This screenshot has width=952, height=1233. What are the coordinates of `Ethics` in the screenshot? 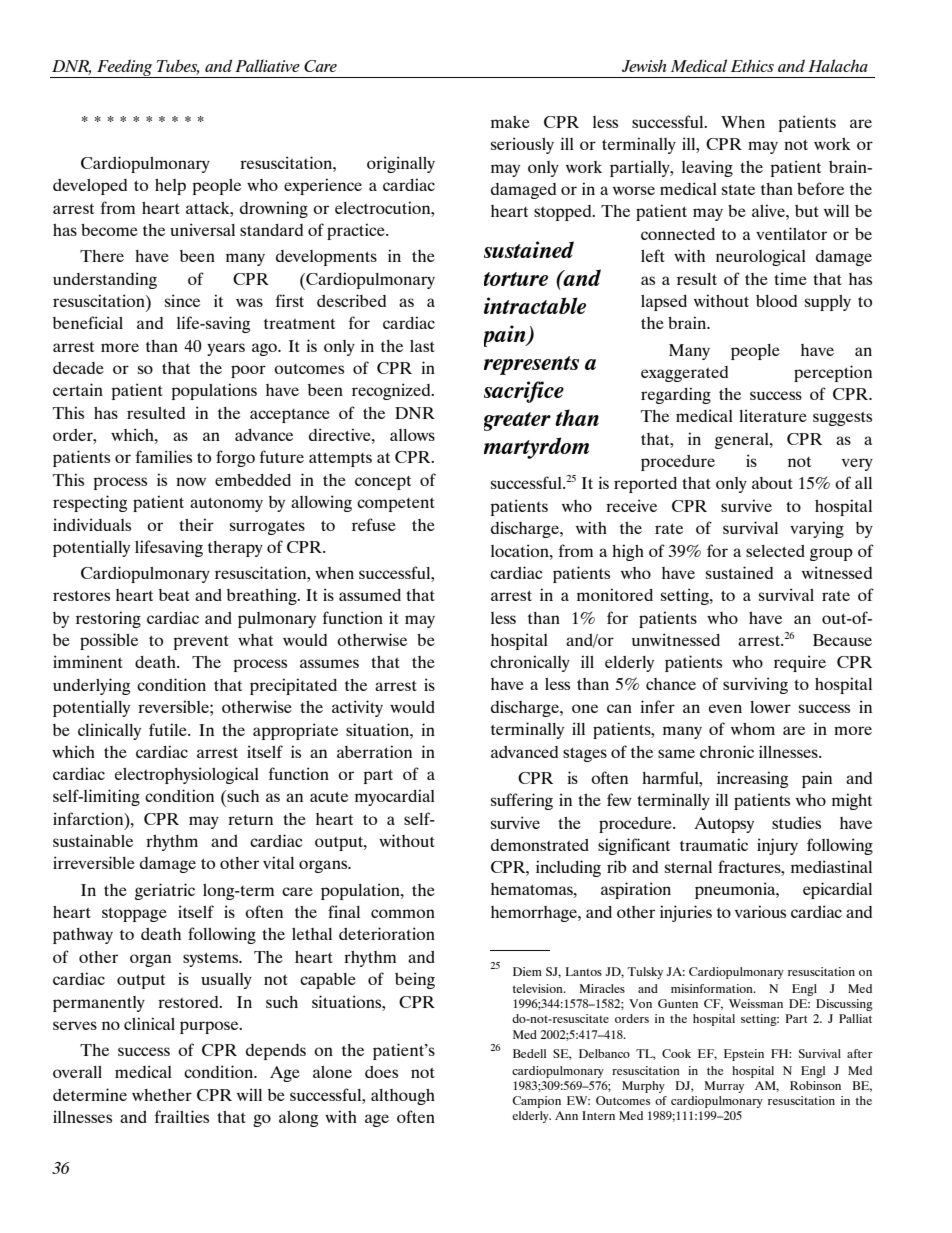 It's located at (752, 65).
